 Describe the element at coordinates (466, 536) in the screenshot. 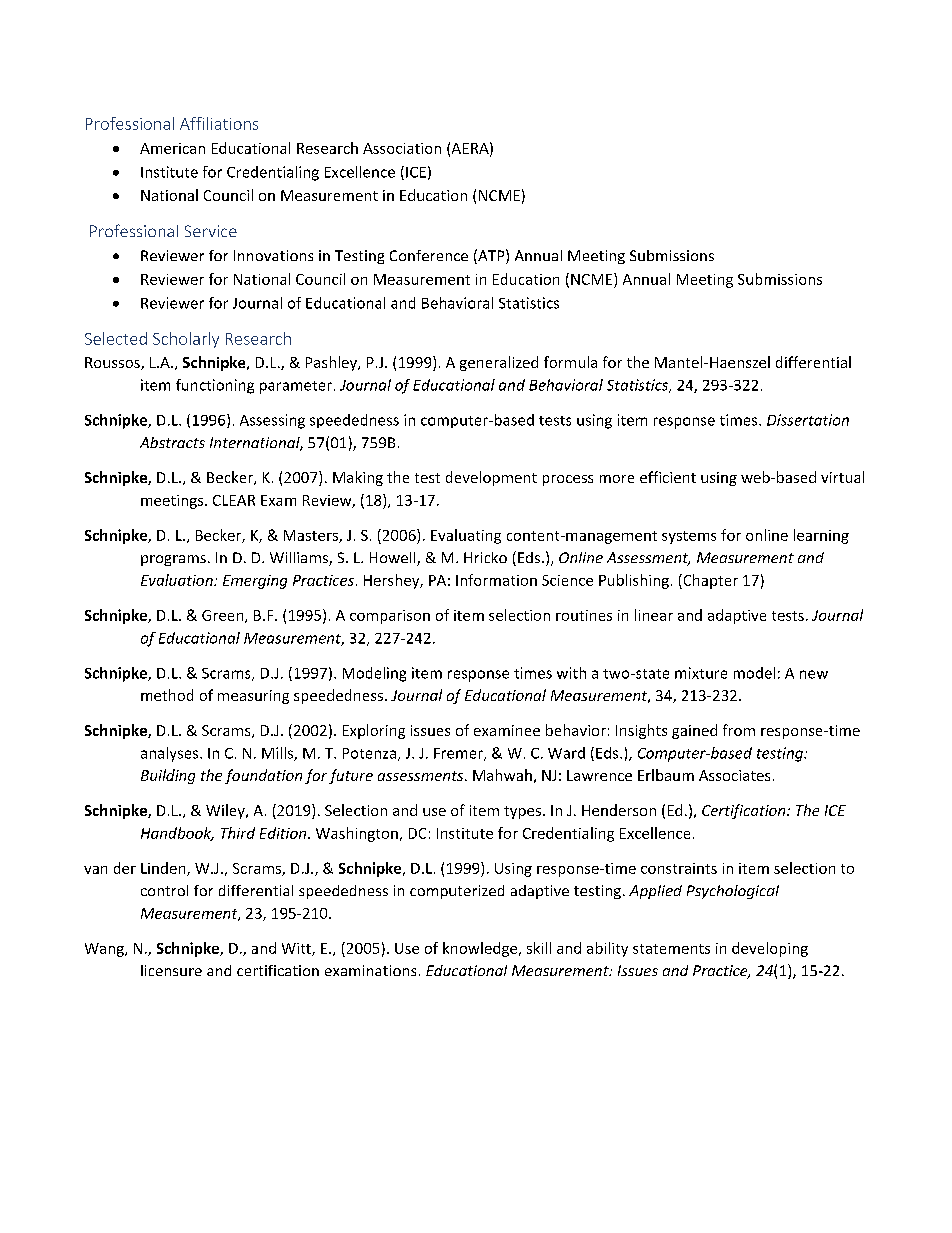

I see `Evaluating` at that location.
